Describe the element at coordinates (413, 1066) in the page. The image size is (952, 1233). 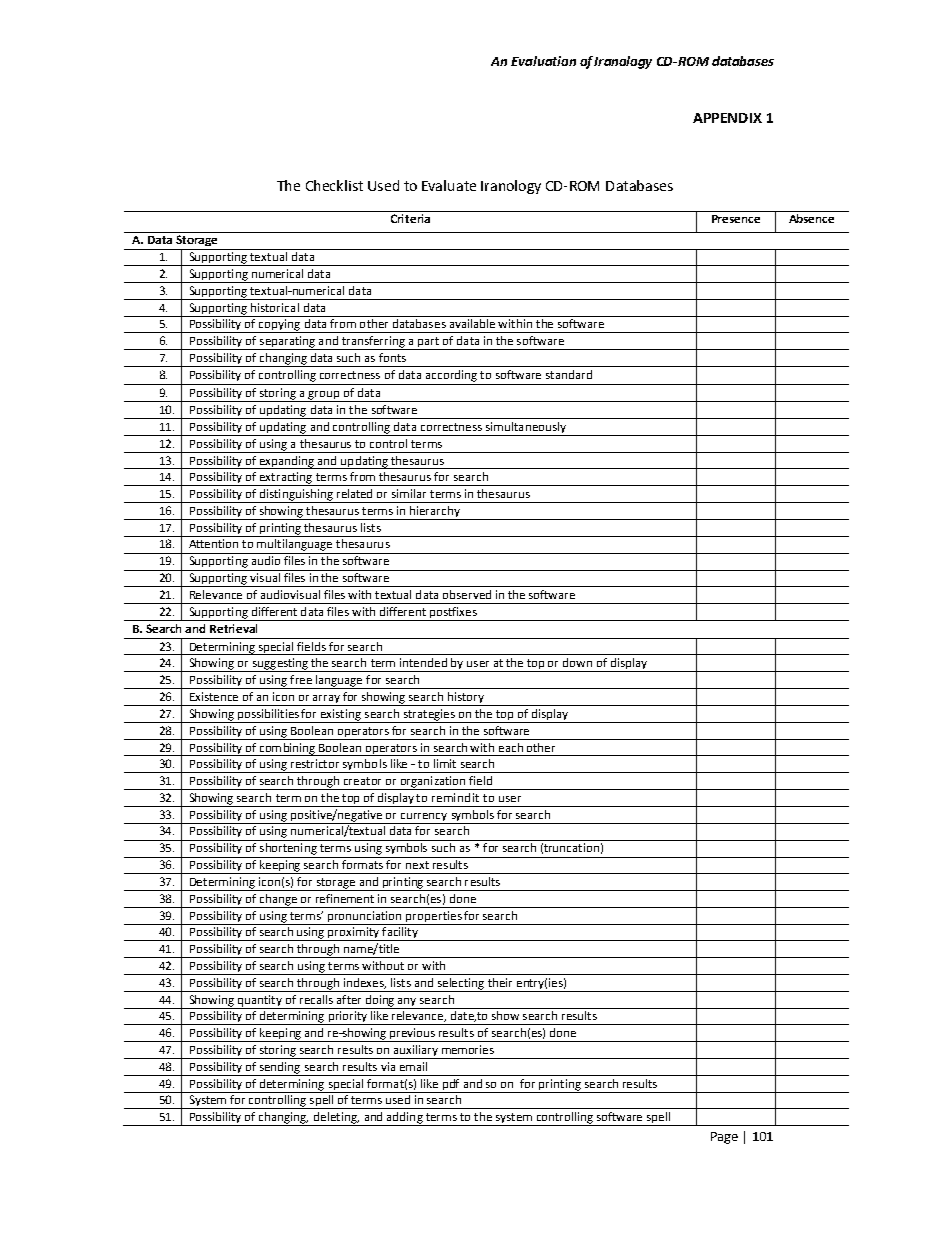
I see `email` at that location.
